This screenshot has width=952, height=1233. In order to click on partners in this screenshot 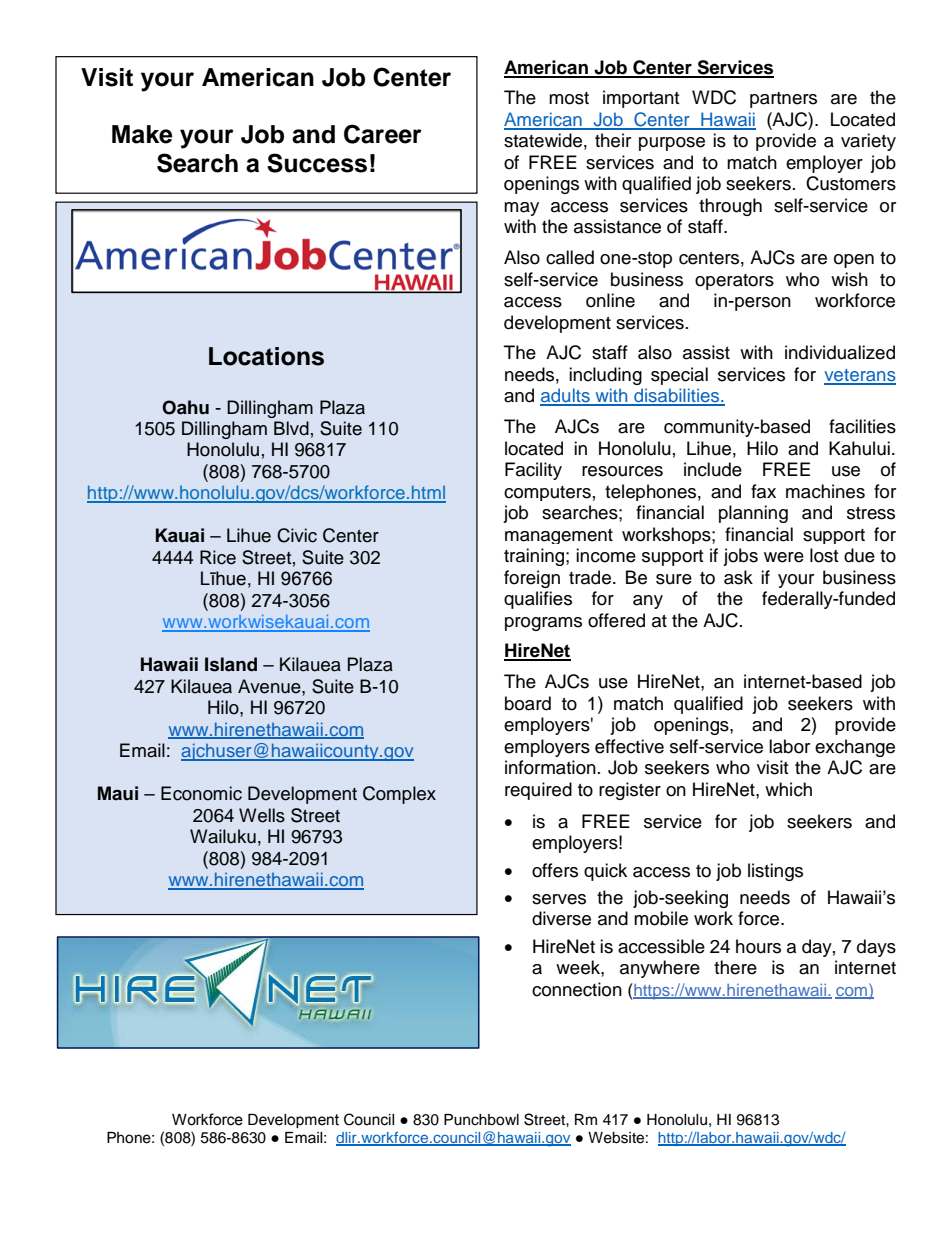, I will do `click(783, 100)`.
